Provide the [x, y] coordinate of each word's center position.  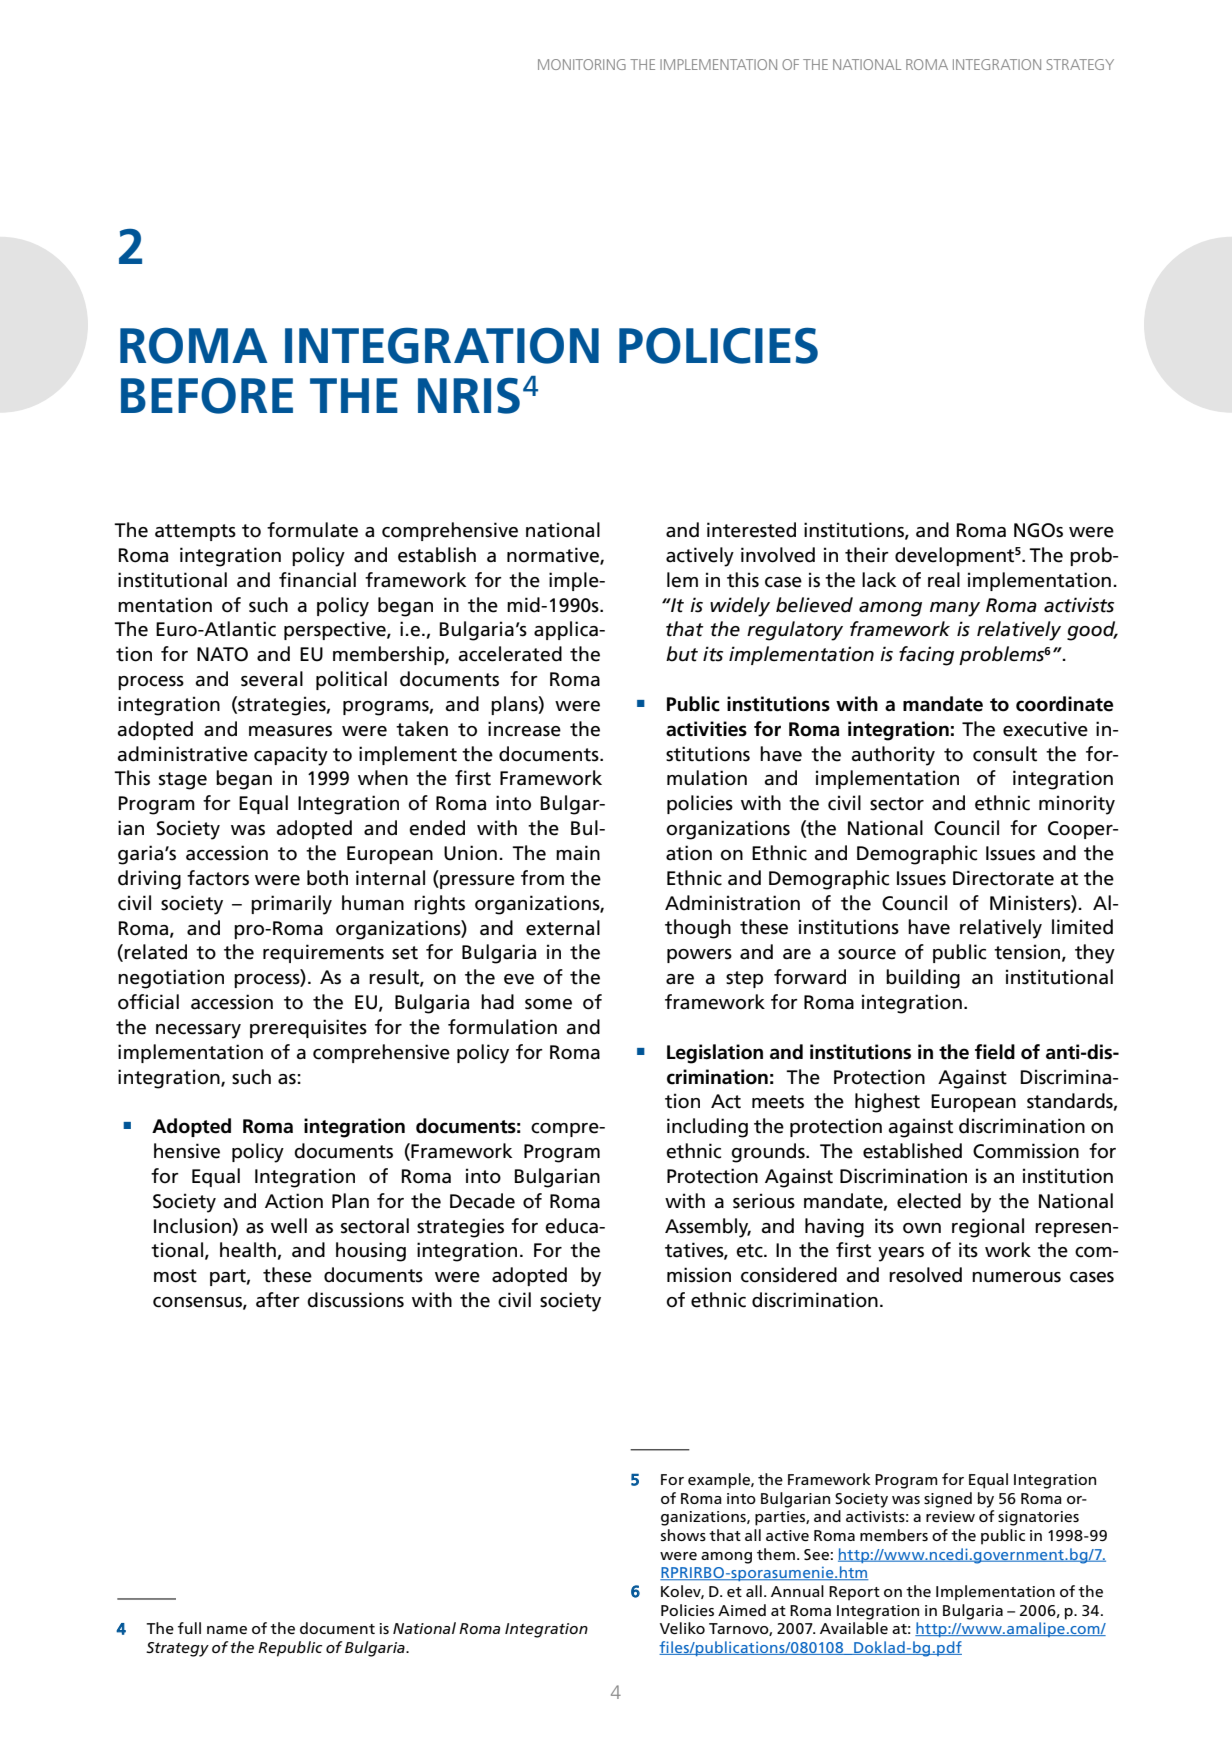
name [227, 1630]
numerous [1016, 1277]
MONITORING [582, 64]
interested [751, 530]
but [682, 654]
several [272, 679]
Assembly [708, 1228]
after [278, 1300]
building [923, 979]
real [944, 580]
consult [1005, 754]
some [548, 1004]
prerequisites [308, 1028]
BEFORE [207, 395]
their [867, 555]
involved [778, 555]
